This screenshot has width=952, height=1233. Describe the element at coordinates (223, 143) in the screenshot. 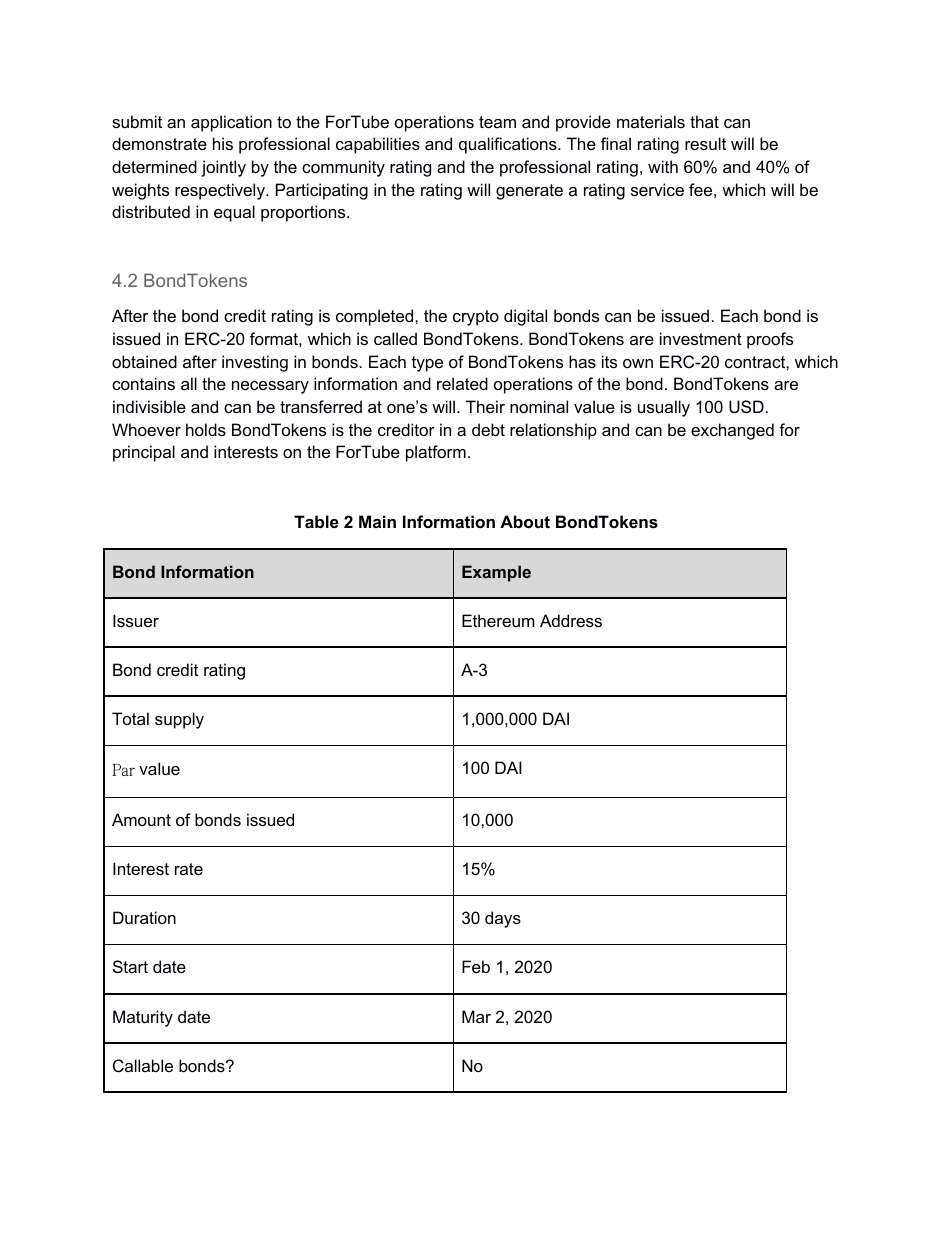

I see `his` at that location.
